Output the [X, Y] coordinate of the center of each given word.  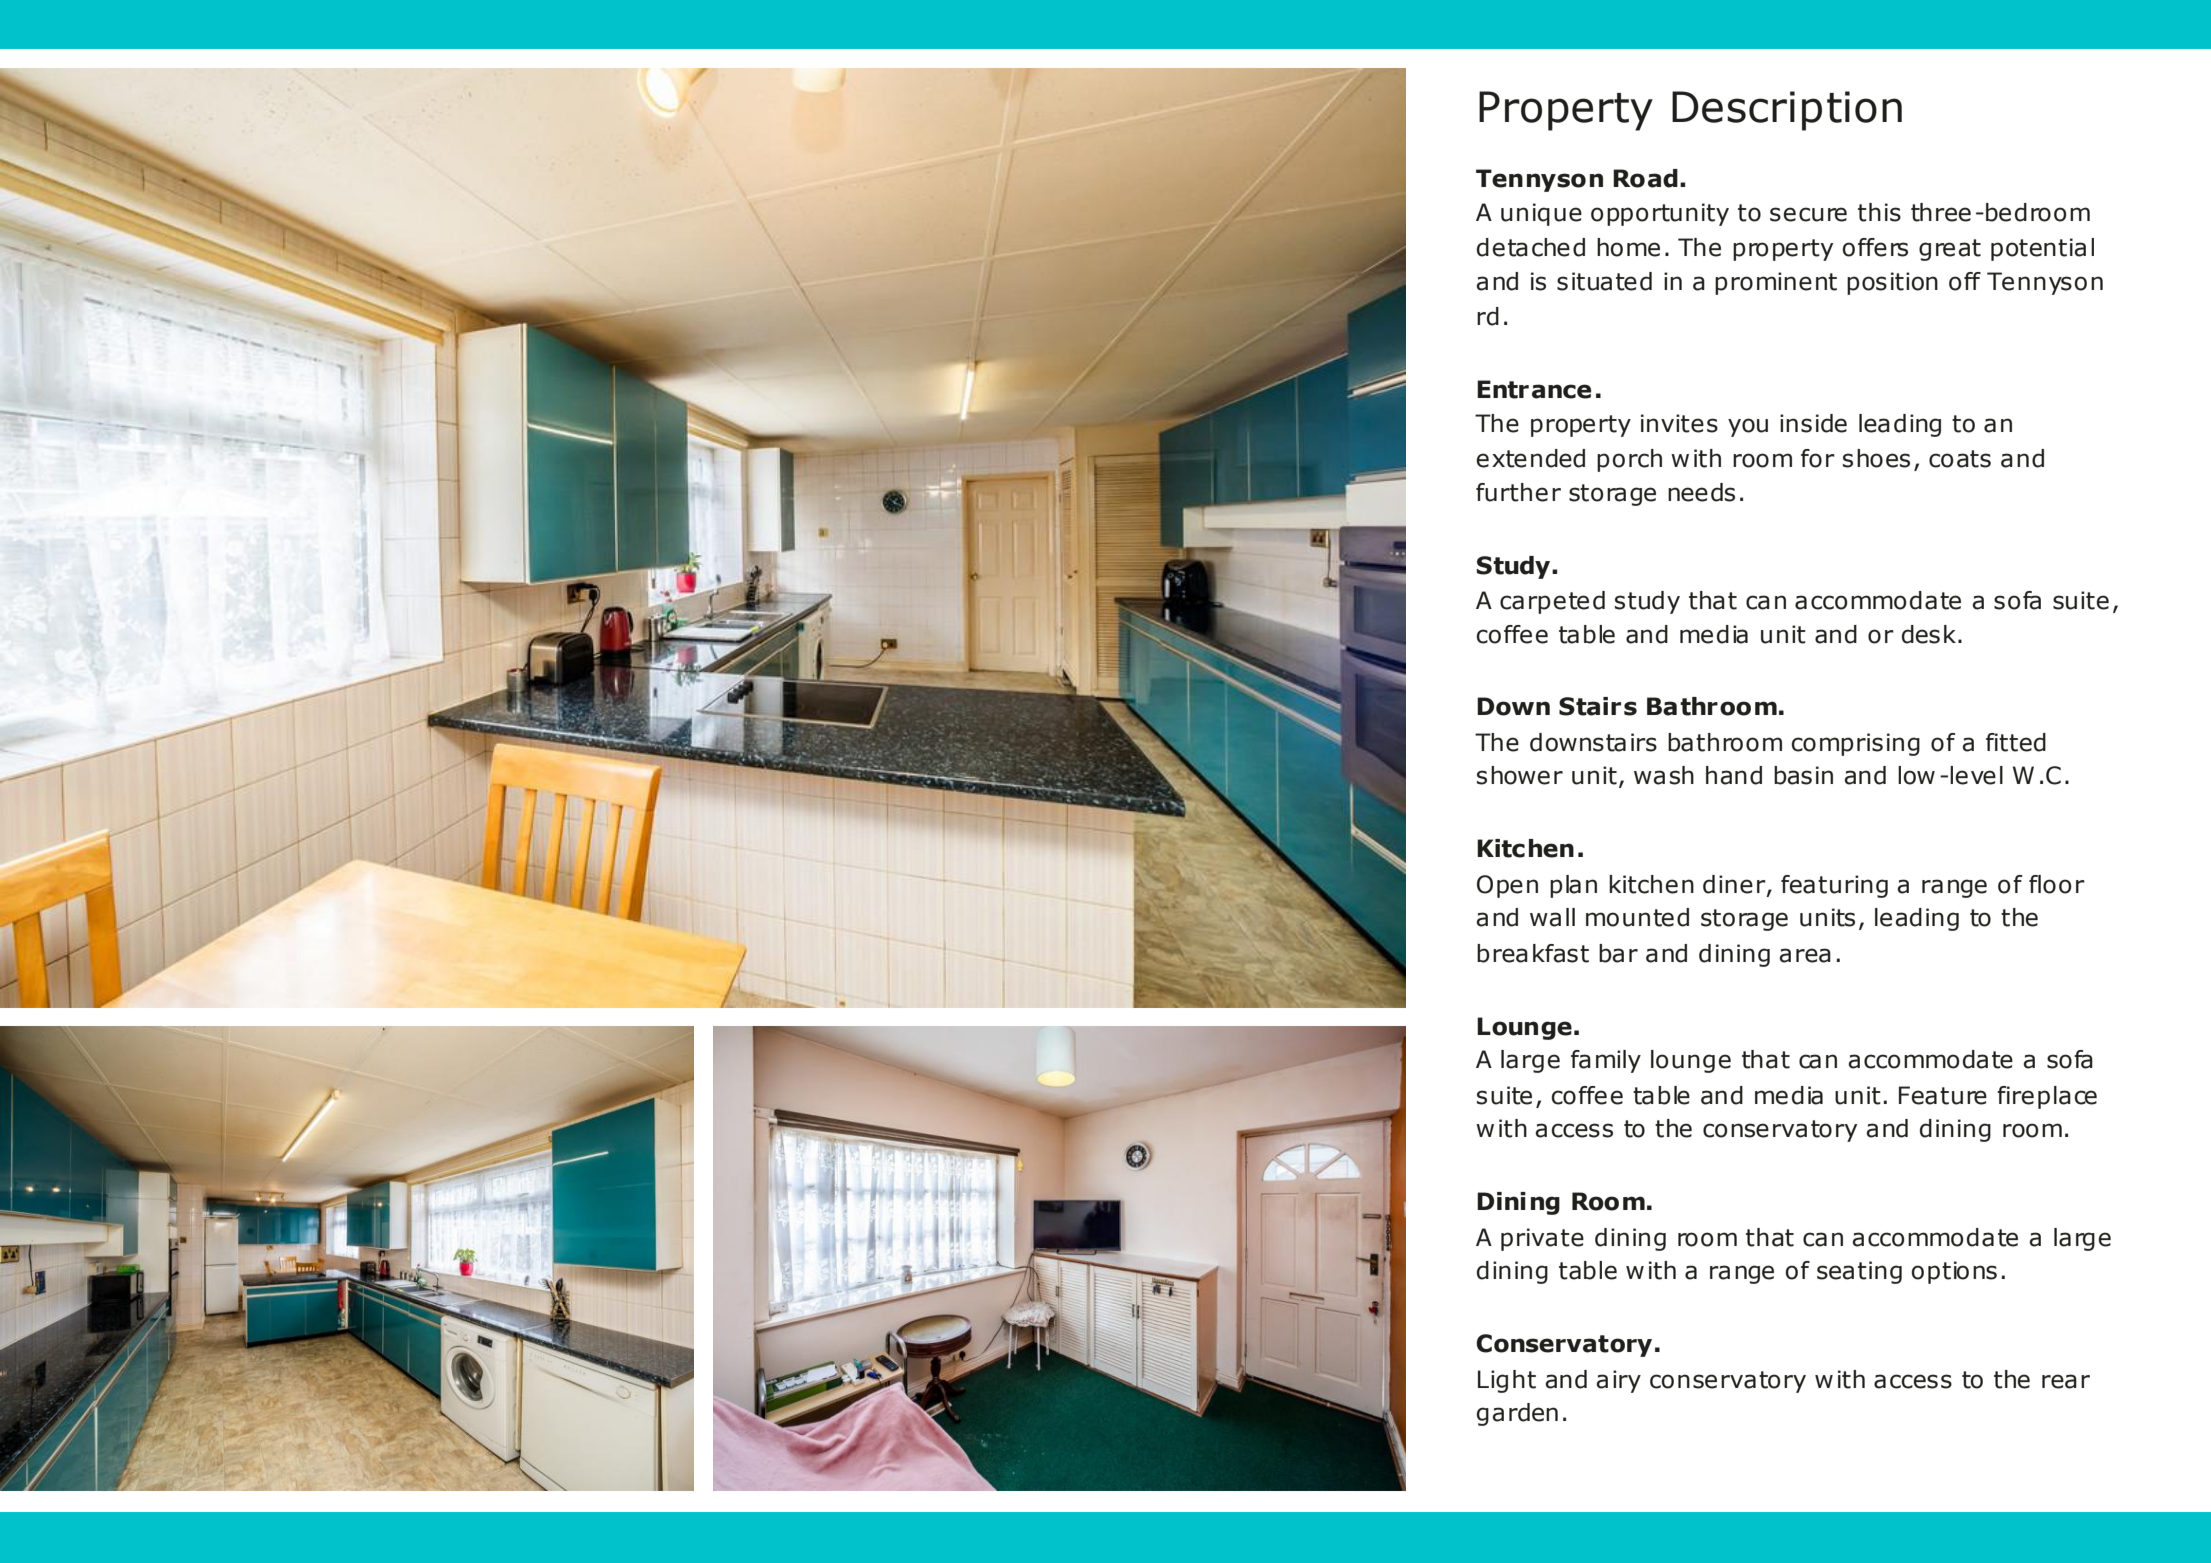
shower [1520, 775]
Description [1787, 111]
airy [1618, 1381]
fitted [2016, 742]
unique [1541, 214]
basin [1803, 775]
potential [2042, 249]
